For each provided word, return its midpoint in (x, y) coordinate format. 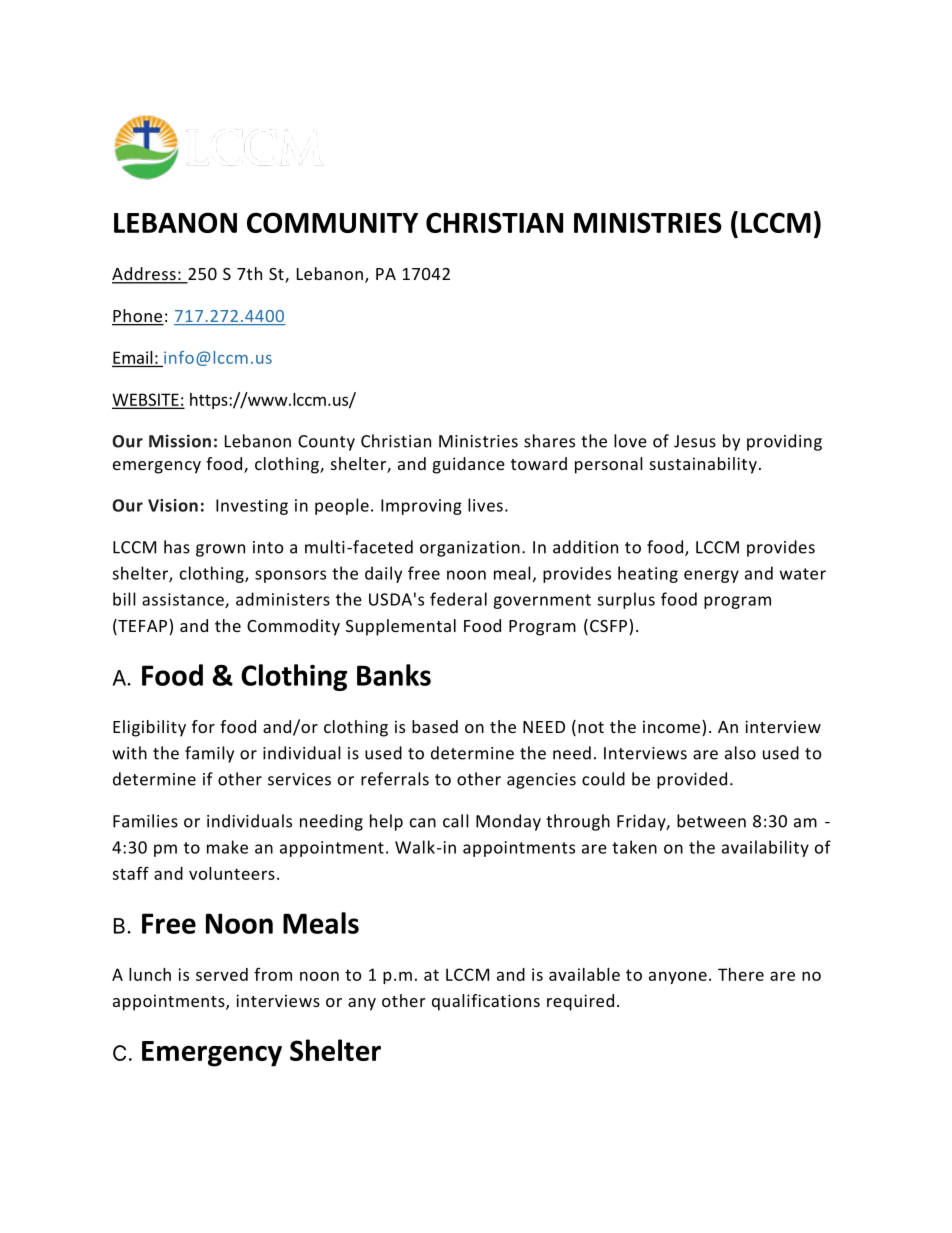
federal (458, 599)
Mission (180, 441)
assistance (184, 600)
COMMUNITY (332, 222)
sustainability (703, 465)
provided (692, 780)
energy (711, 576)
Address (145, 275)
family (209, 754)
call (456, 821)
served (222, 974)
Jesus (695, 441)
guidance (469, 465)
